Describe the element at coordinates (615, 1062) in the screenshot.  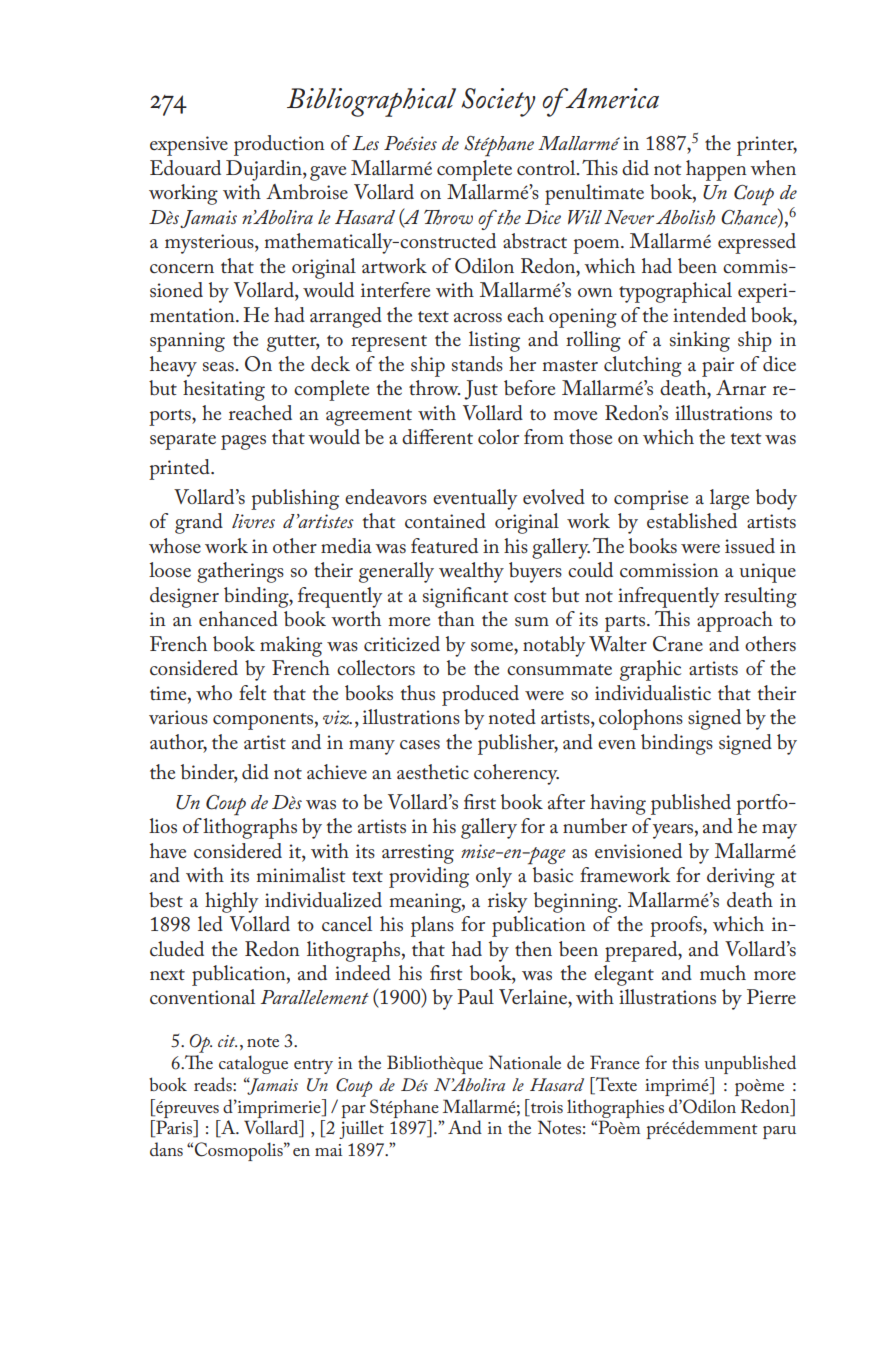
I see `France` at that location.
